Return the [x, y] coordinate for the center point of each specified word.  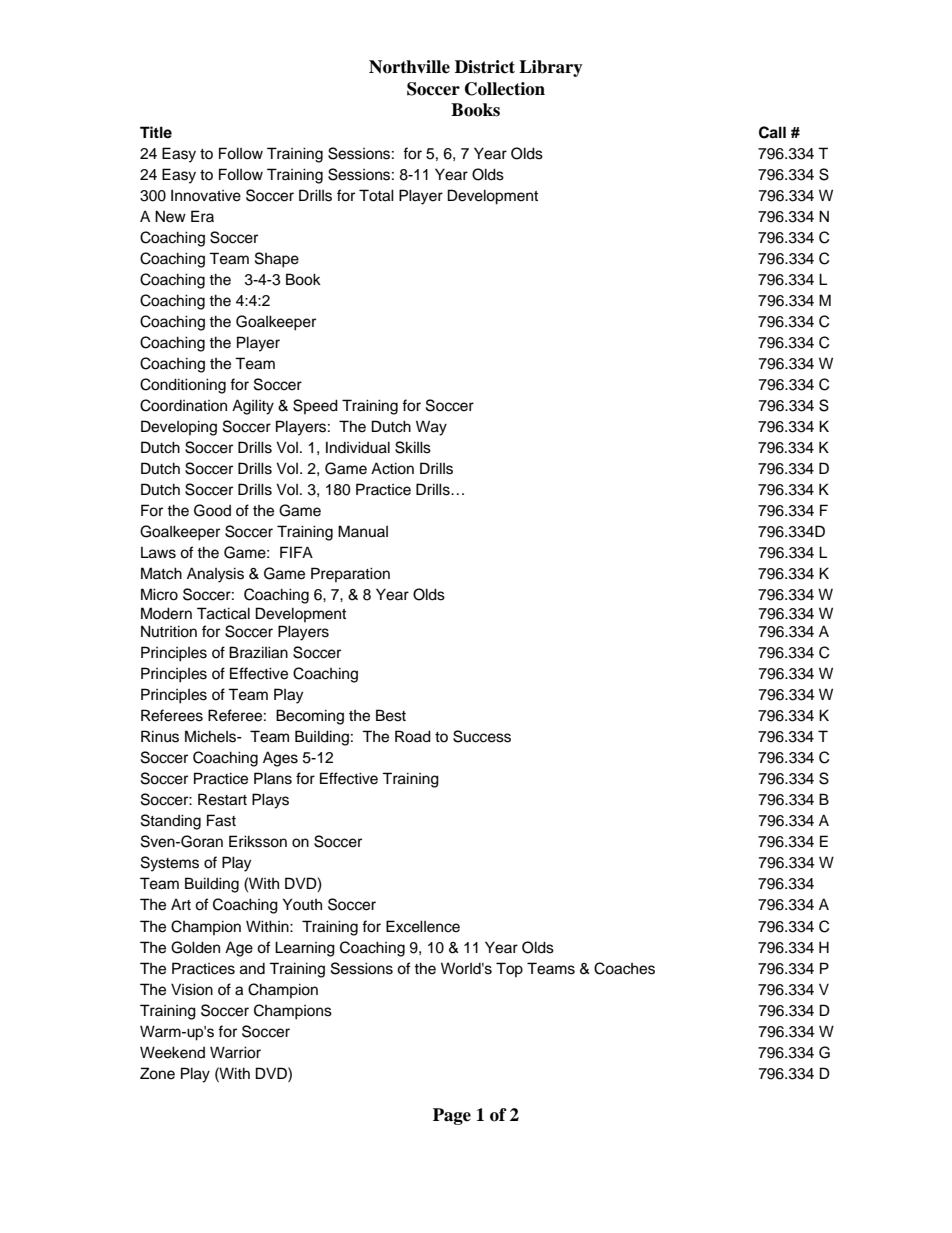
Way [431, 428]
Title [156, 132]
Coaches [624, 968]
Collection [505, 89]
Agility [253, 407]
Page [452, 1116]
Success [482, 736]
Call [772, 132]
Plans [273, 778]
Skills [413, 447]
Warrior [235, 1052]
